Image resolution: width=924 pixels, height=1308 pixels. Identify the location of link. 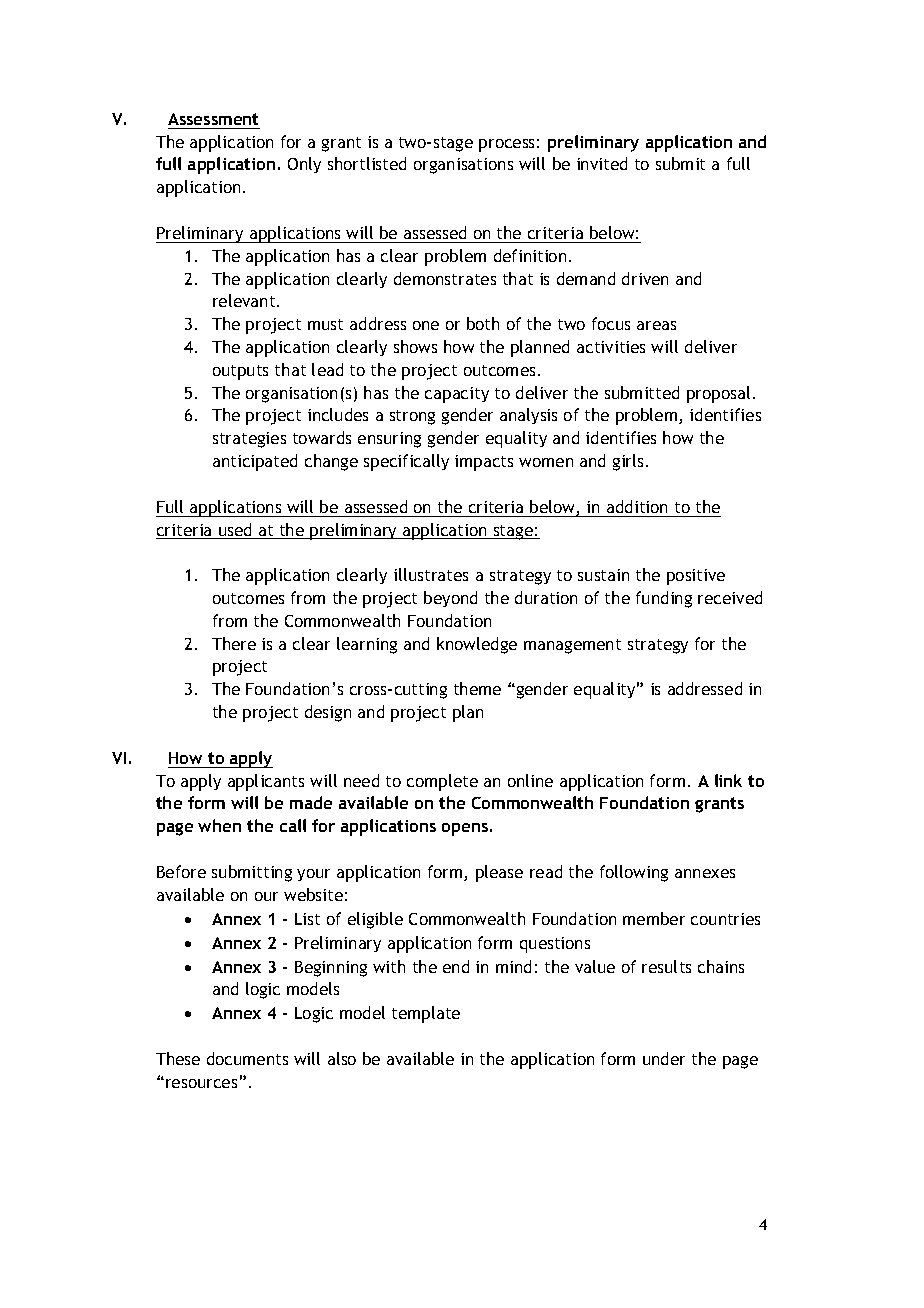
(728, 780).
